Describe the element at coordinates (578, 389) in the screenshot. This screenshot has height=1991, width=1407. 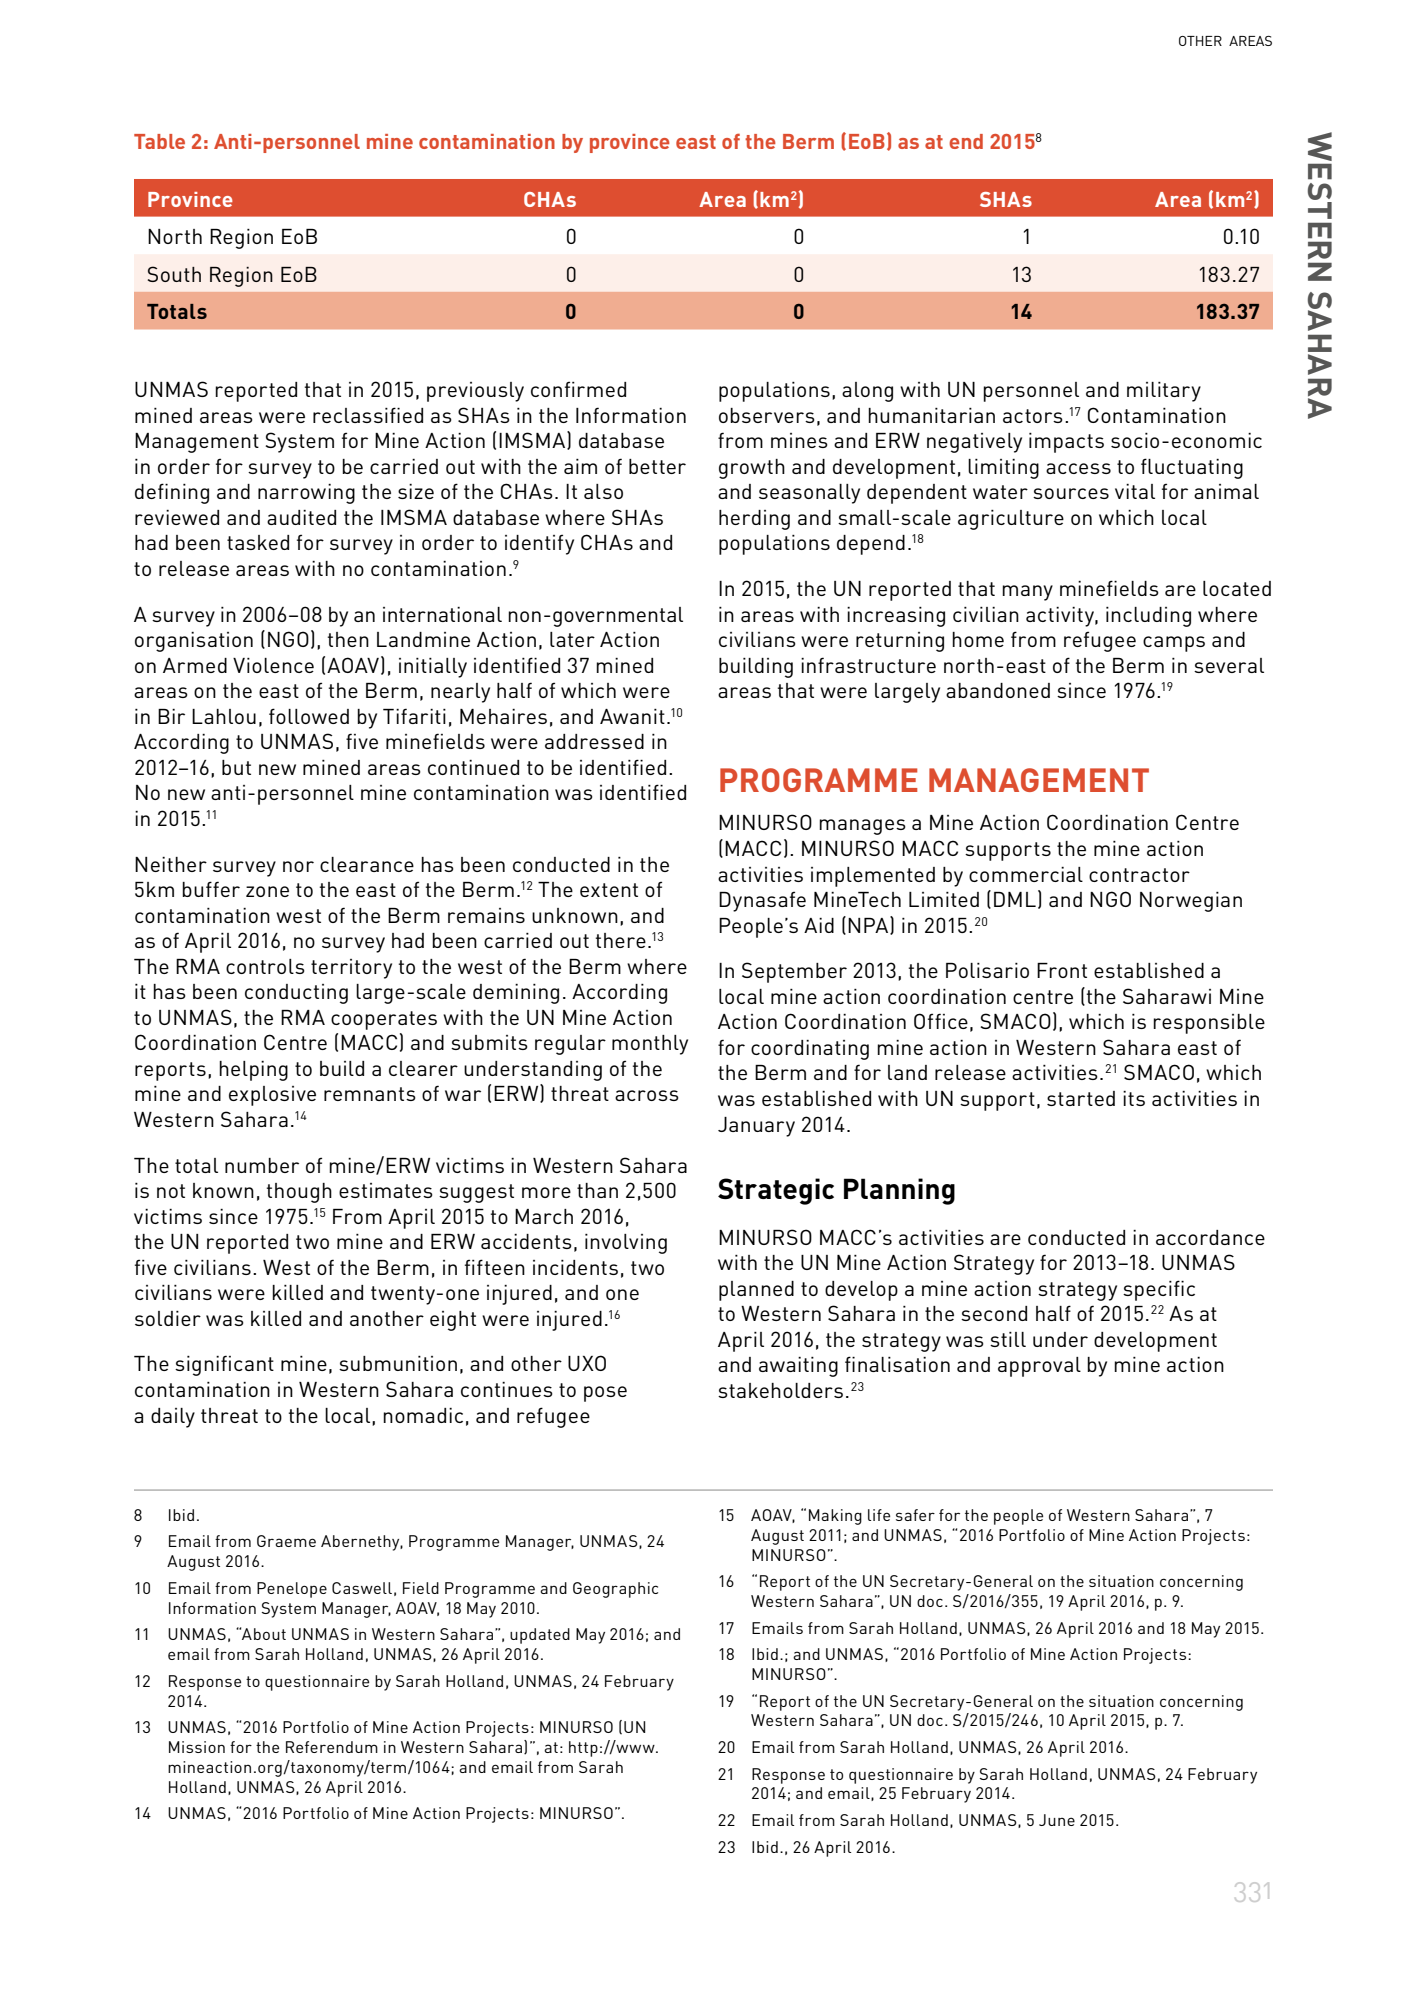
I see `confirmed` at that location.
